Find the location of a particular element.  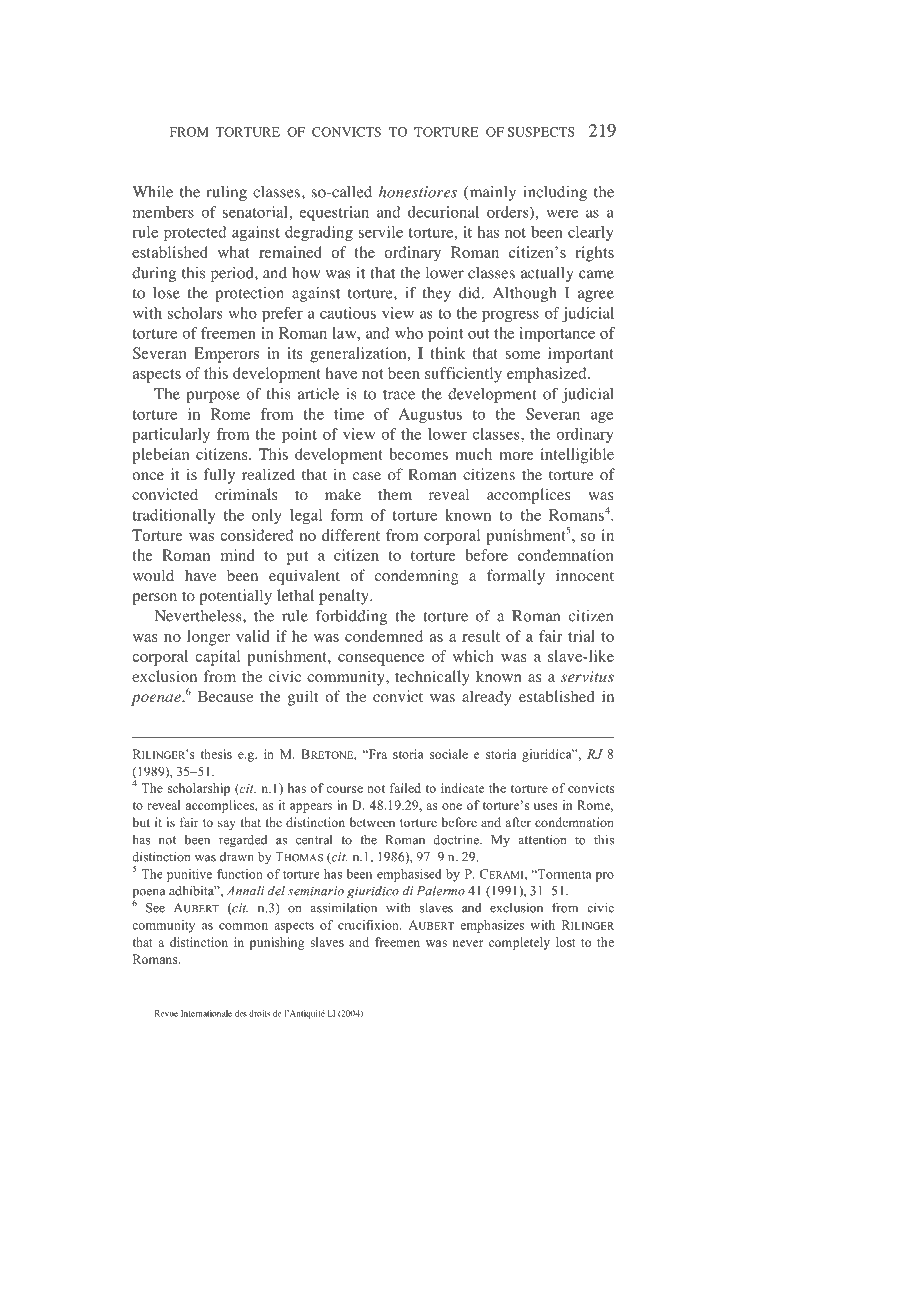

Internationale is located at coordinates (206, 1013).
